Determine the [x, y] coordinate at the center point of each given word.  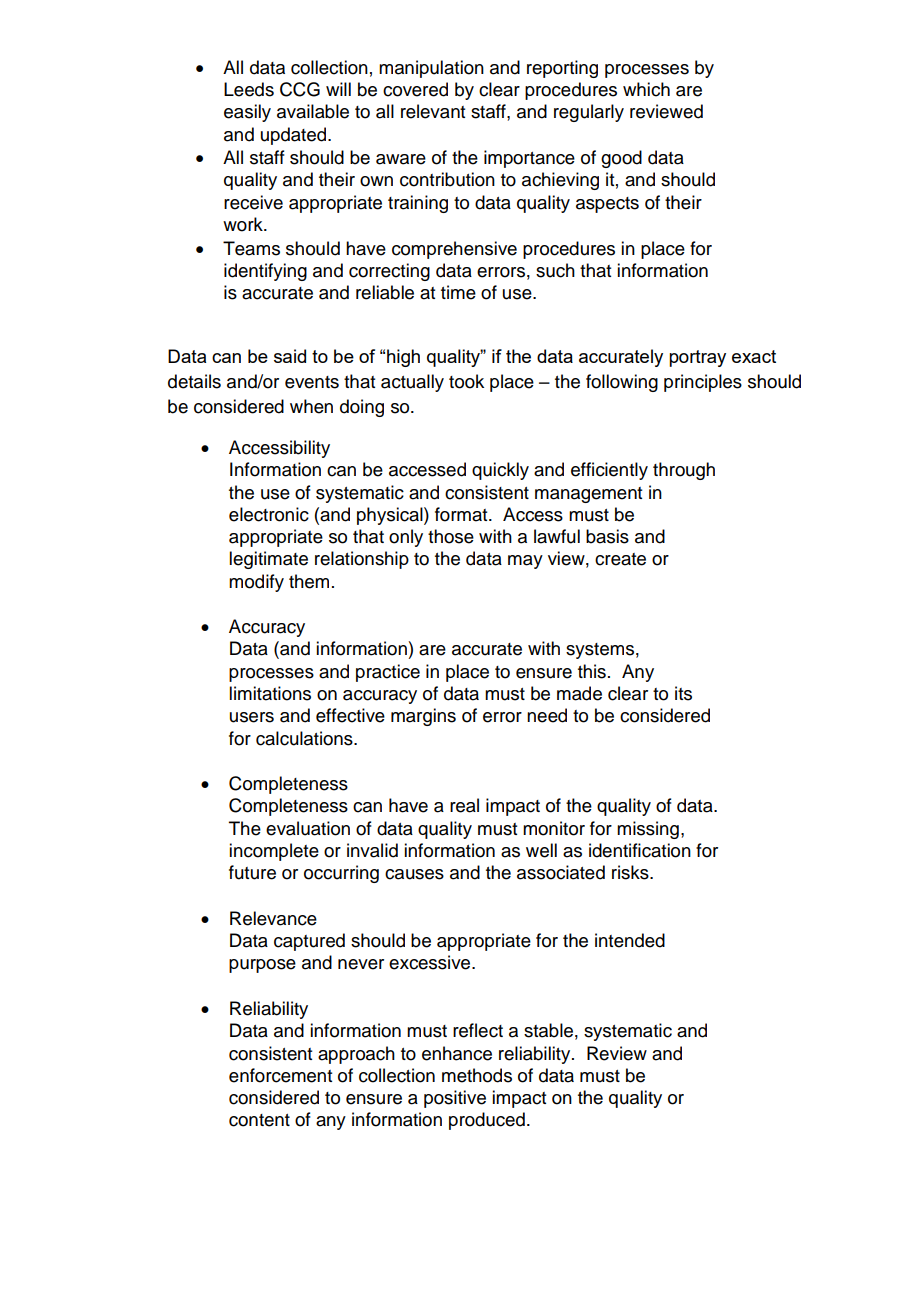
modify [256, 583]
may [525, 562]
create [620, 559]
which [646, 89]
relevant [433, 111]
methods [477, 1075]
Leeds [249, 89]
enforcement [280, 1075]
